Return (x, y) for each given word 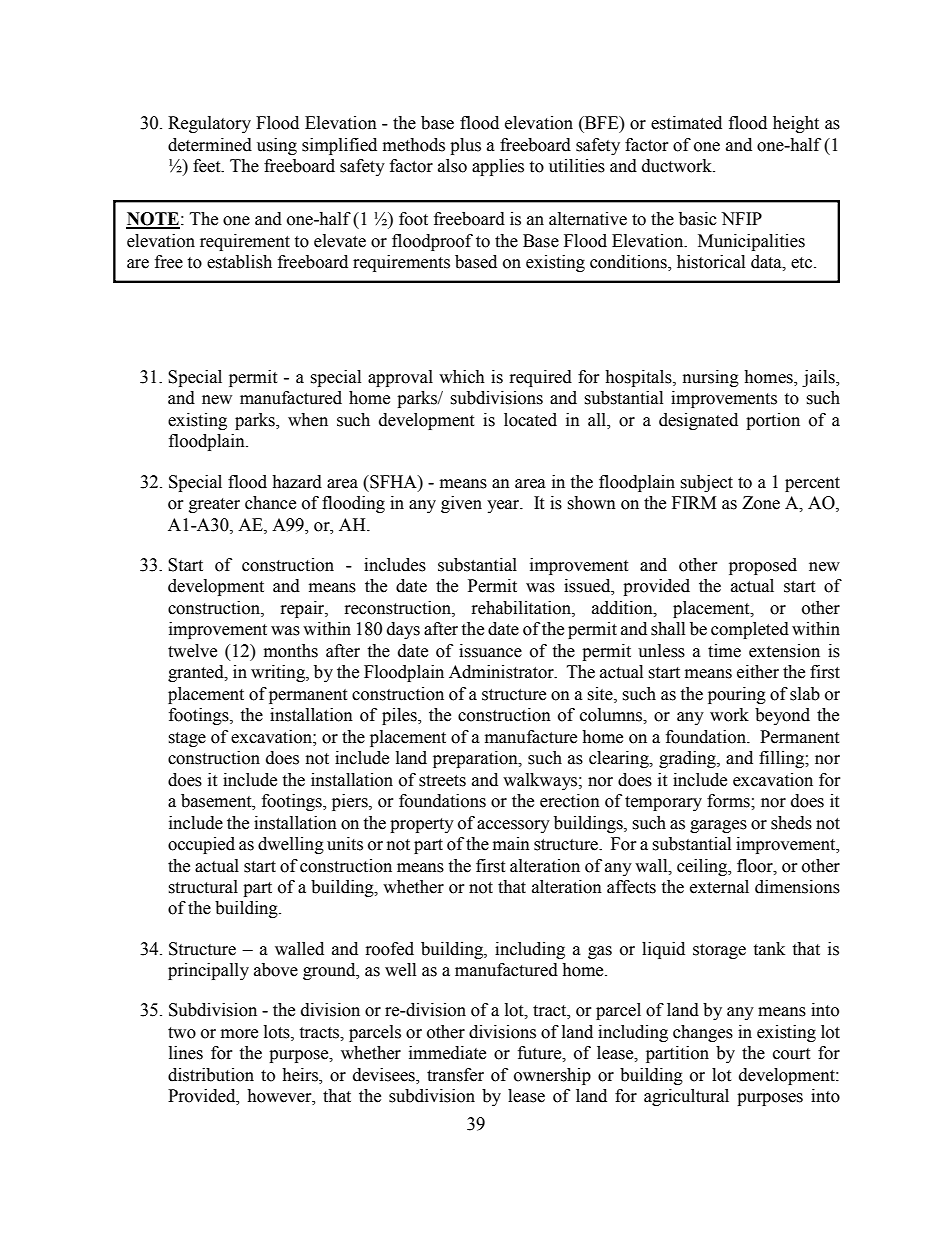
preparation (476, 759)
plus (465, 146)
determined (210, 145)
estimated (686, 123)
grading (688, 759)
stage (187, 739)
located (530, 420)
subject (706, 483)
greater (214, 505)
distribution (211, 1075)
